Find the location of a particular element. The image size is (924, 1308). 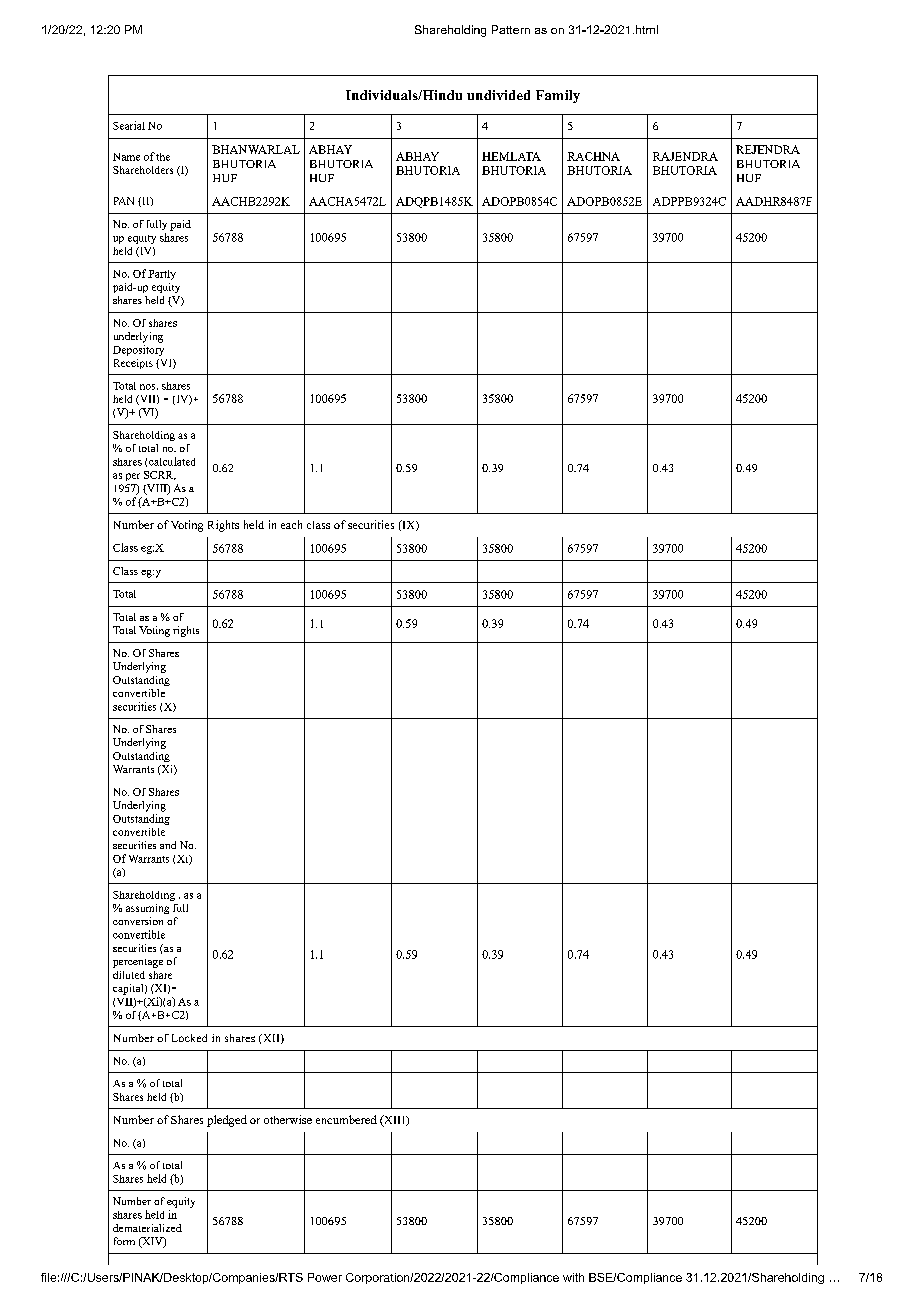

otherwise is located at coordinates (288, 1119).
